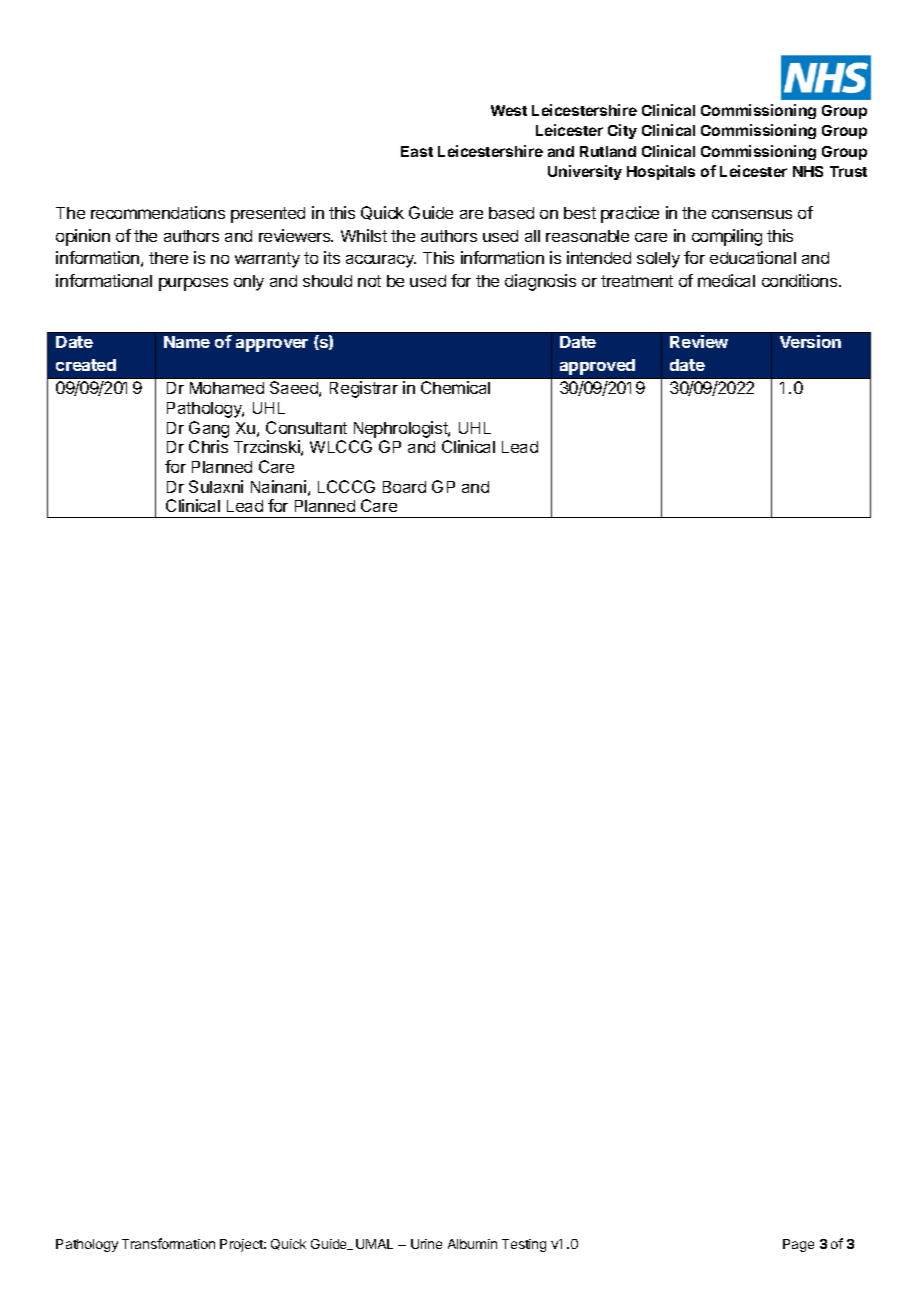 The width and height of the page is (924, 1308). Describe the element at coordinates (404, 487) in the page. I see `Board` at that location.
